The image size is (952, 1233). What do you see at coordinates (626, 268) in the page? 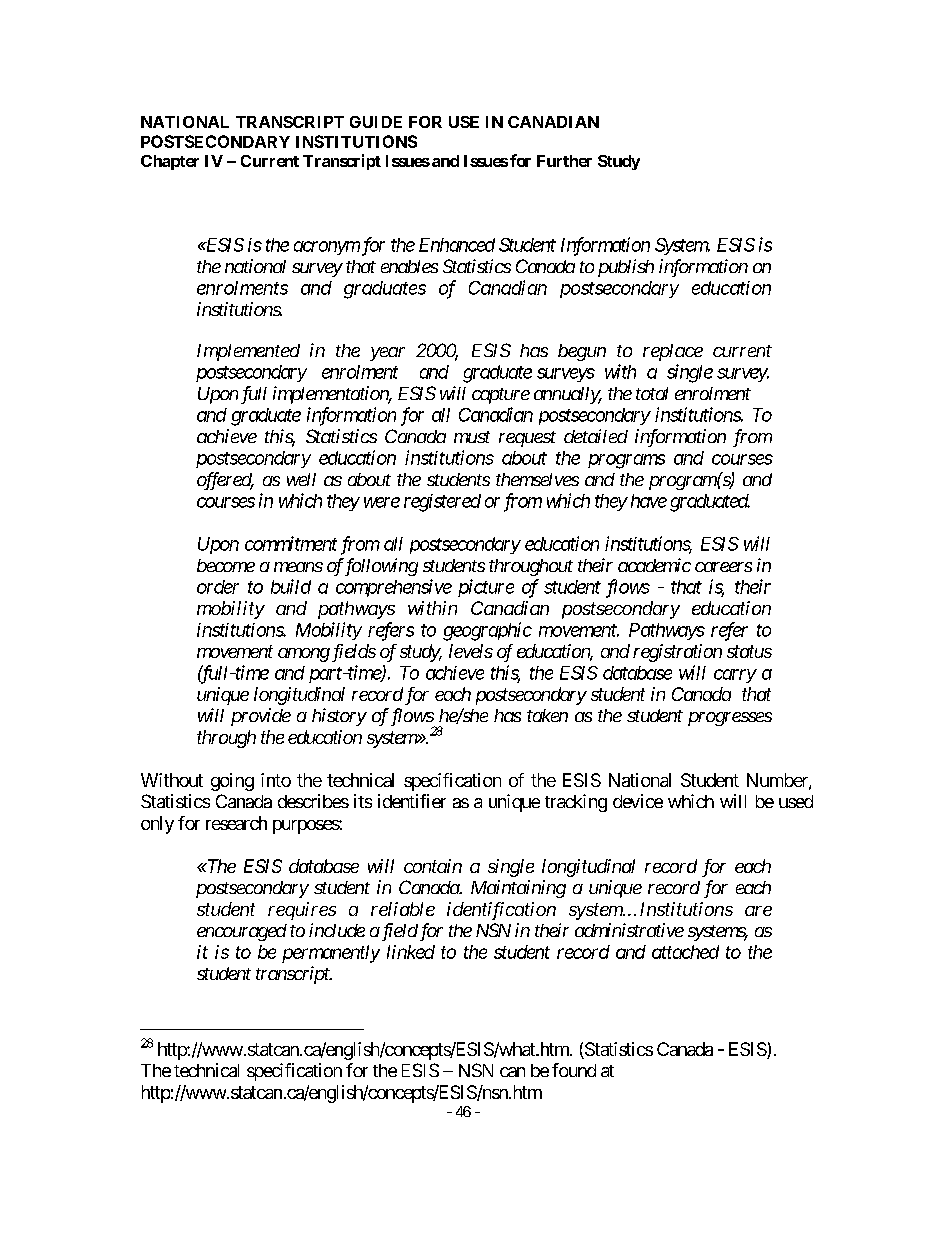
I see `publish` at bounding box center [626, 268].
